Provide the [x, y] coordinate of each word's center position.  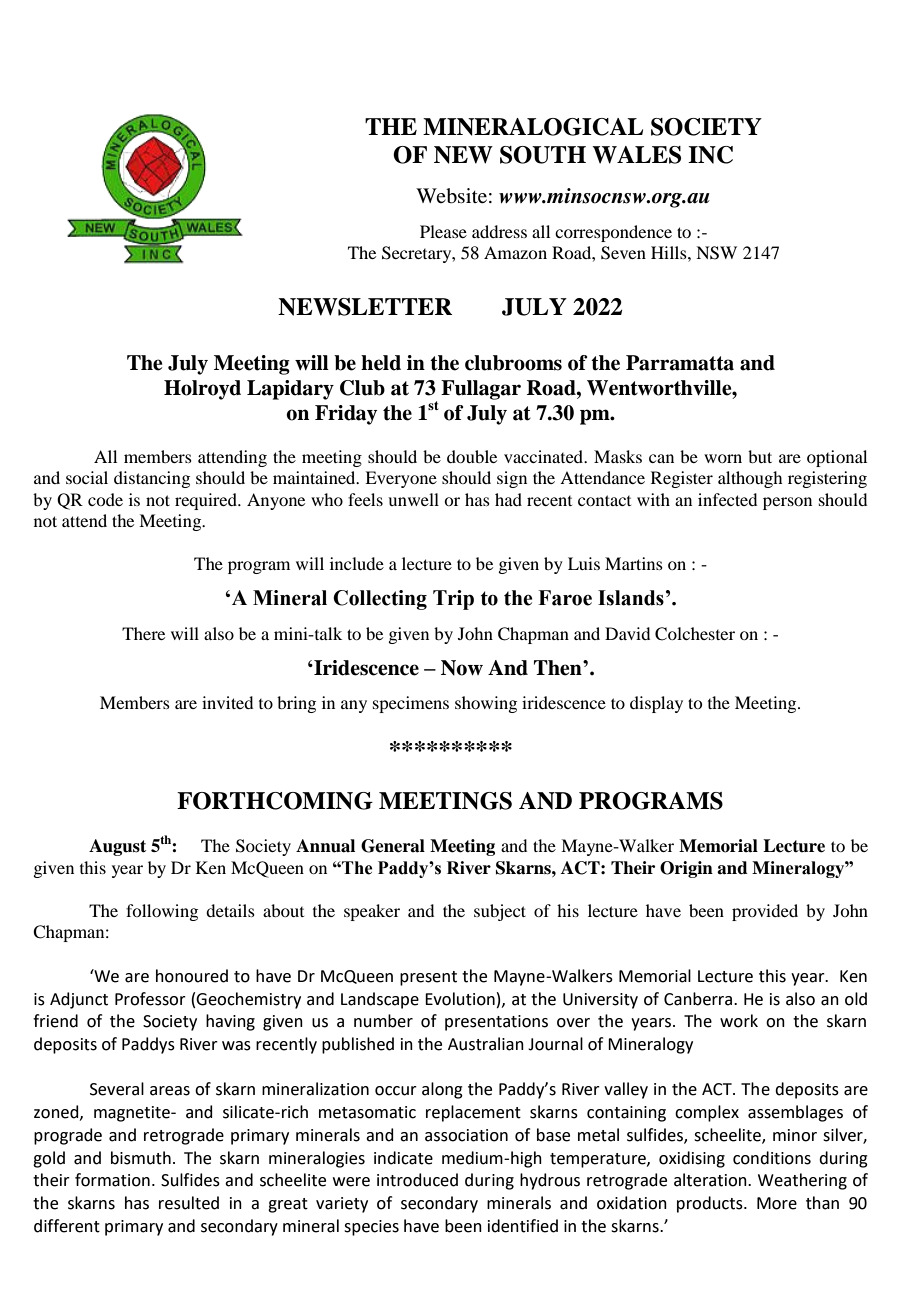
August [117, 847]
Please [443, 231]
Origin [686, 869]
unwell [413, 499]
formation [112, 1180]
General [393, 846]
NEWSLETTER [365, 307]
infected [727, 499]
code [105, 499]
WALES [636, 155]
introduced [417, 1180]
